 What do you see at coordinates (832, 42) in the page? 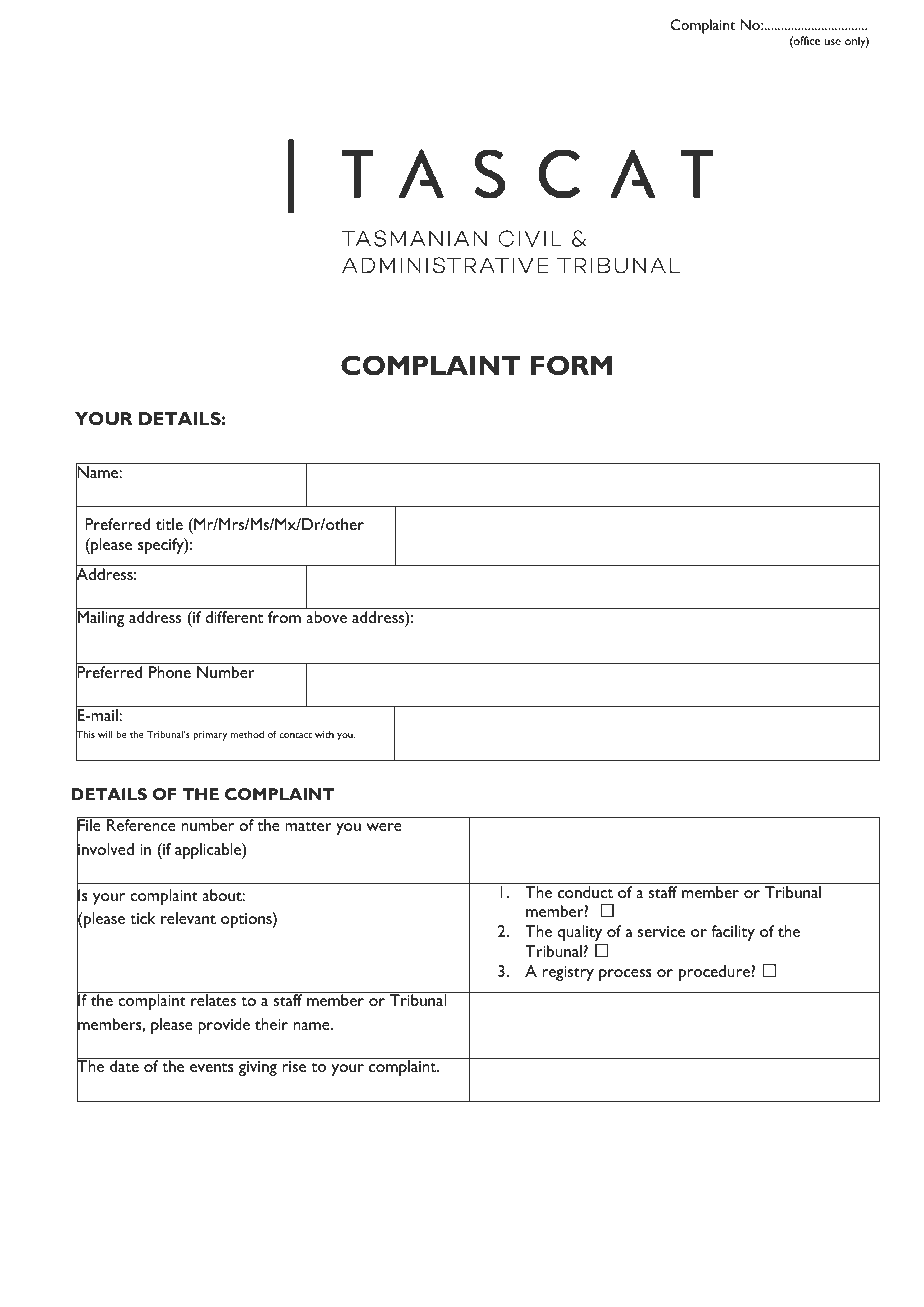
I see `use` at bounding box center [832, 42].
